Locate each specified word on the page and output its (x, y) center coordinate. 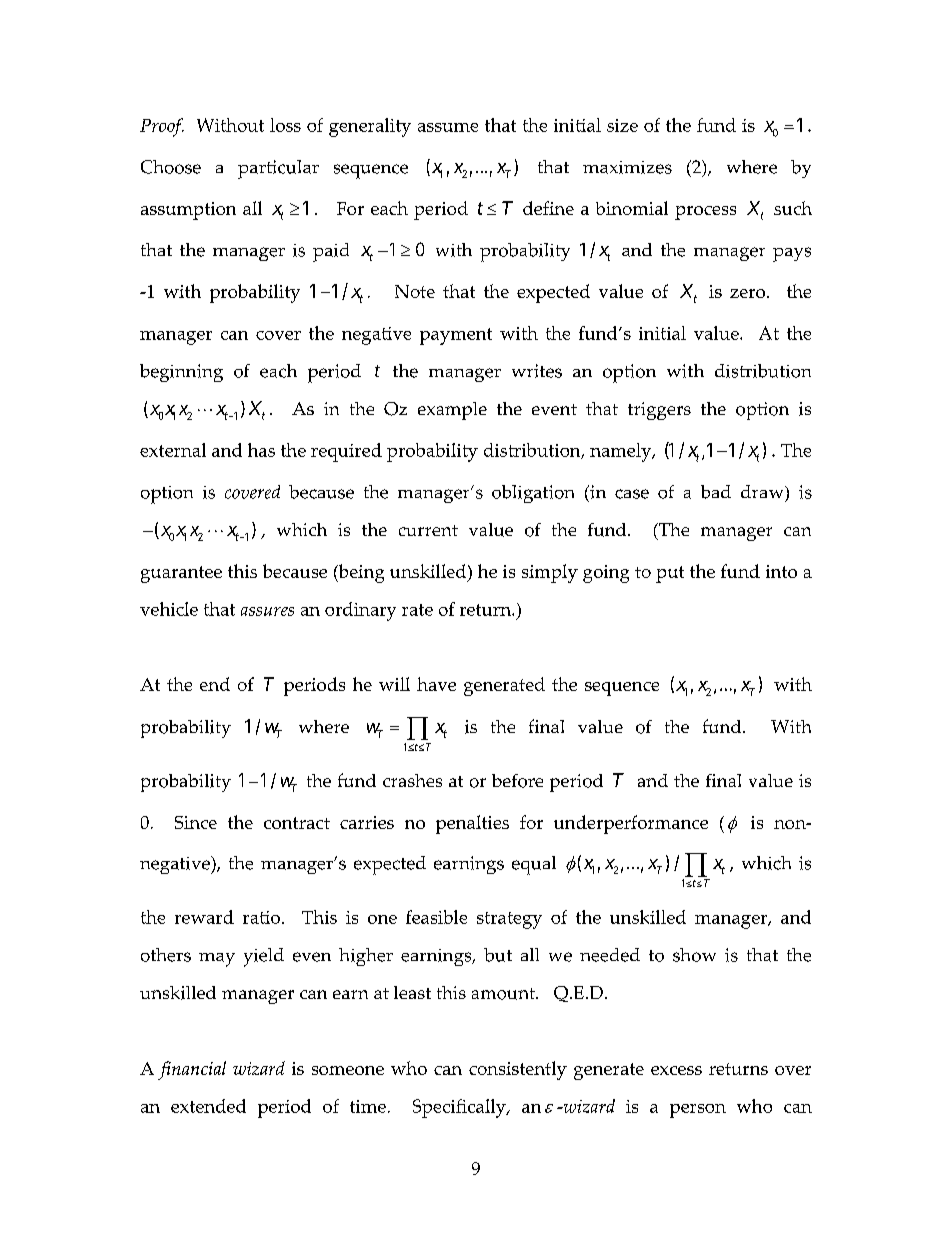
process (705, 213)
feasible (436, 917)
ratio (263, 917)
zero (749, 293)
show (694, 955)
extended (208, 1106)
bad (716, 492)
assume (448, 127)
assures (267, 611)
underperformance (631, 824)
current (428, 530)
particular (278, 169)
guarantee (181, 574)
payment (456, 336)
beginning (181, 373)
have (436, 684)
